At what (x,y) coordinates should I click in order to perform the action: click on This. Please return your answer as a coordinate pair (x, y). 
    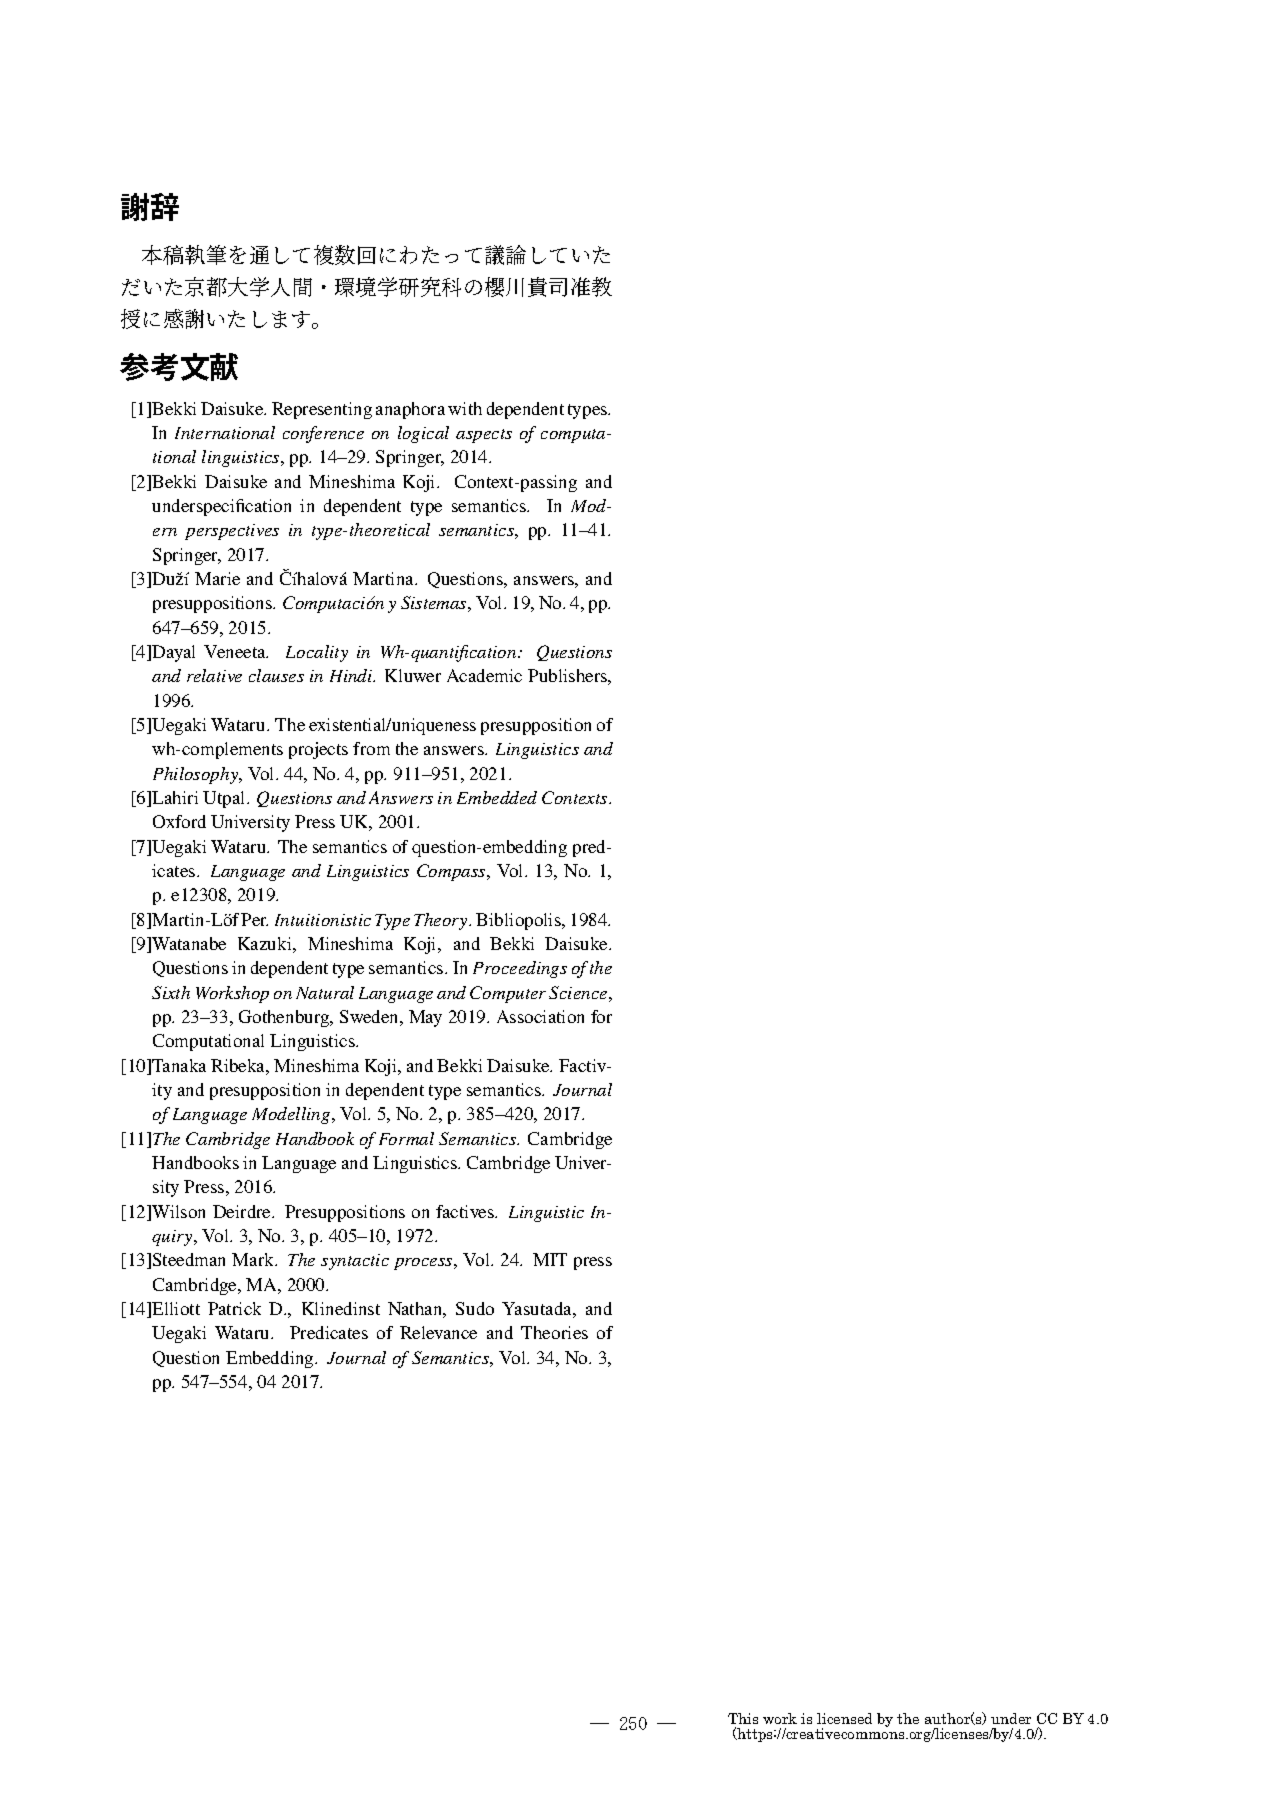
    Looking at the image, I should click on (743, 1718).
